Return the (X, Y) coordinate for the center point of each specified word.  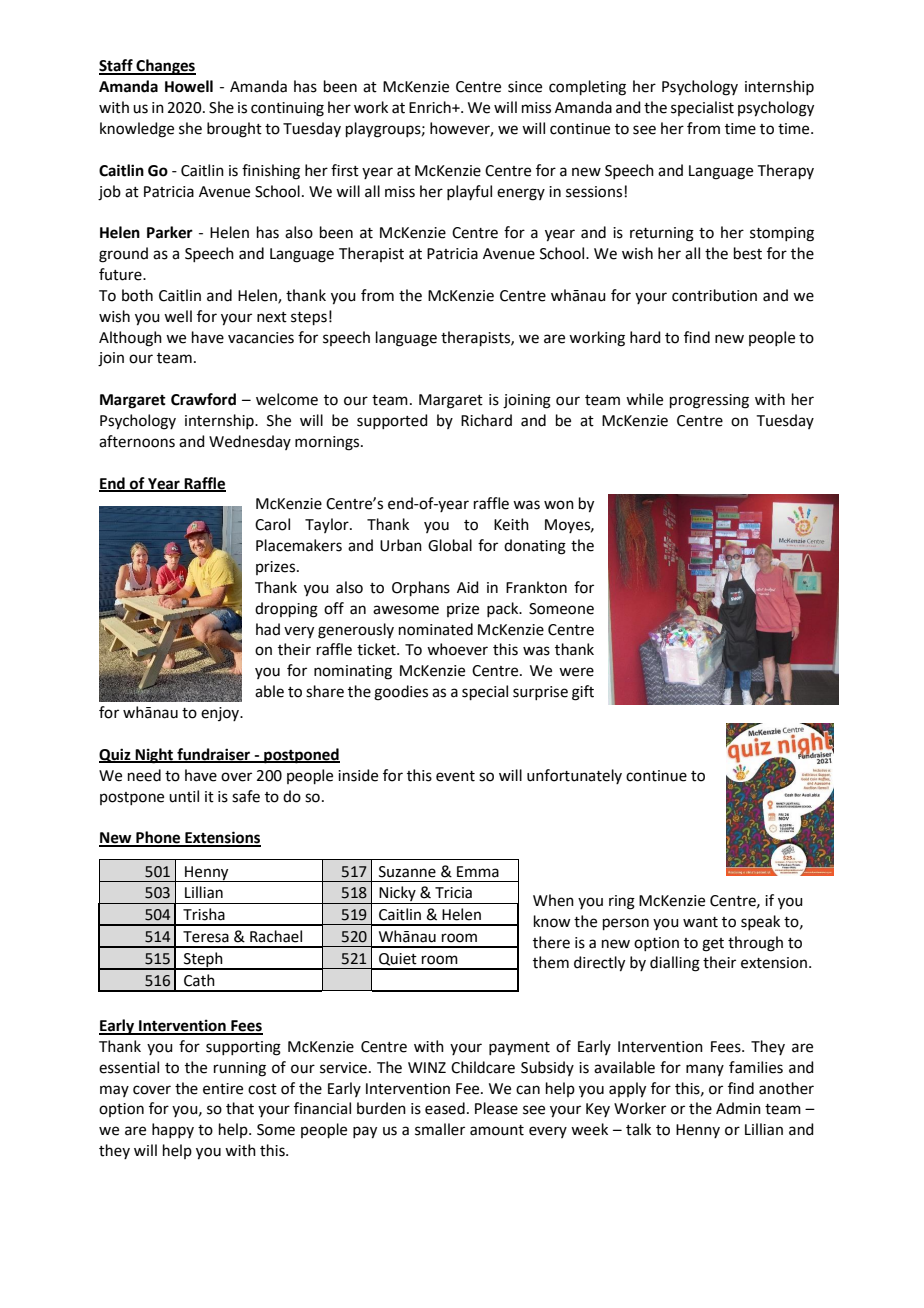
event (455, 776)
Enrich (431, 107)
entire (223, 1089)
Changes (165, 67)
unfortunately (574, 776)
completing (587, 88)
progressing (709, 401)
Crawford (203, 399)
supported (392, 421)
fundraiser (214, 755)
